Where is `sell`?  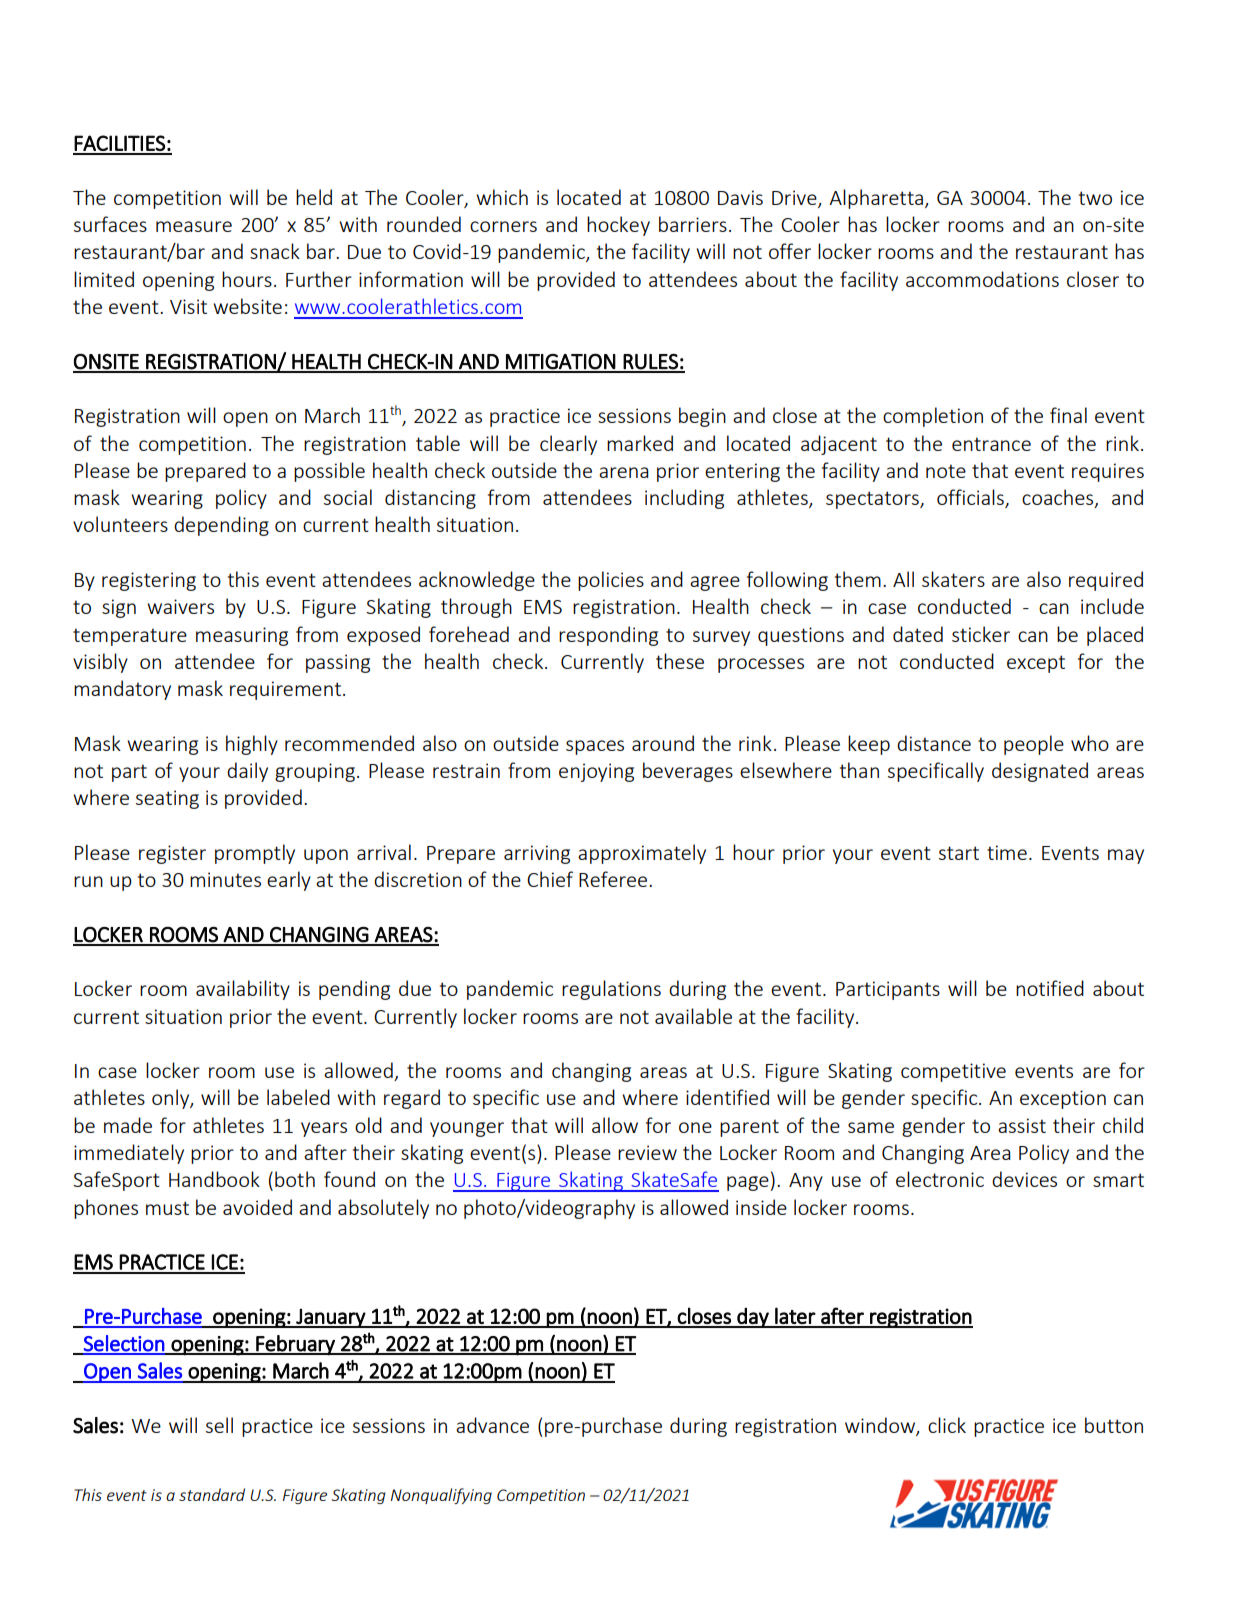 sell is located at coordinates (219, 1425).
